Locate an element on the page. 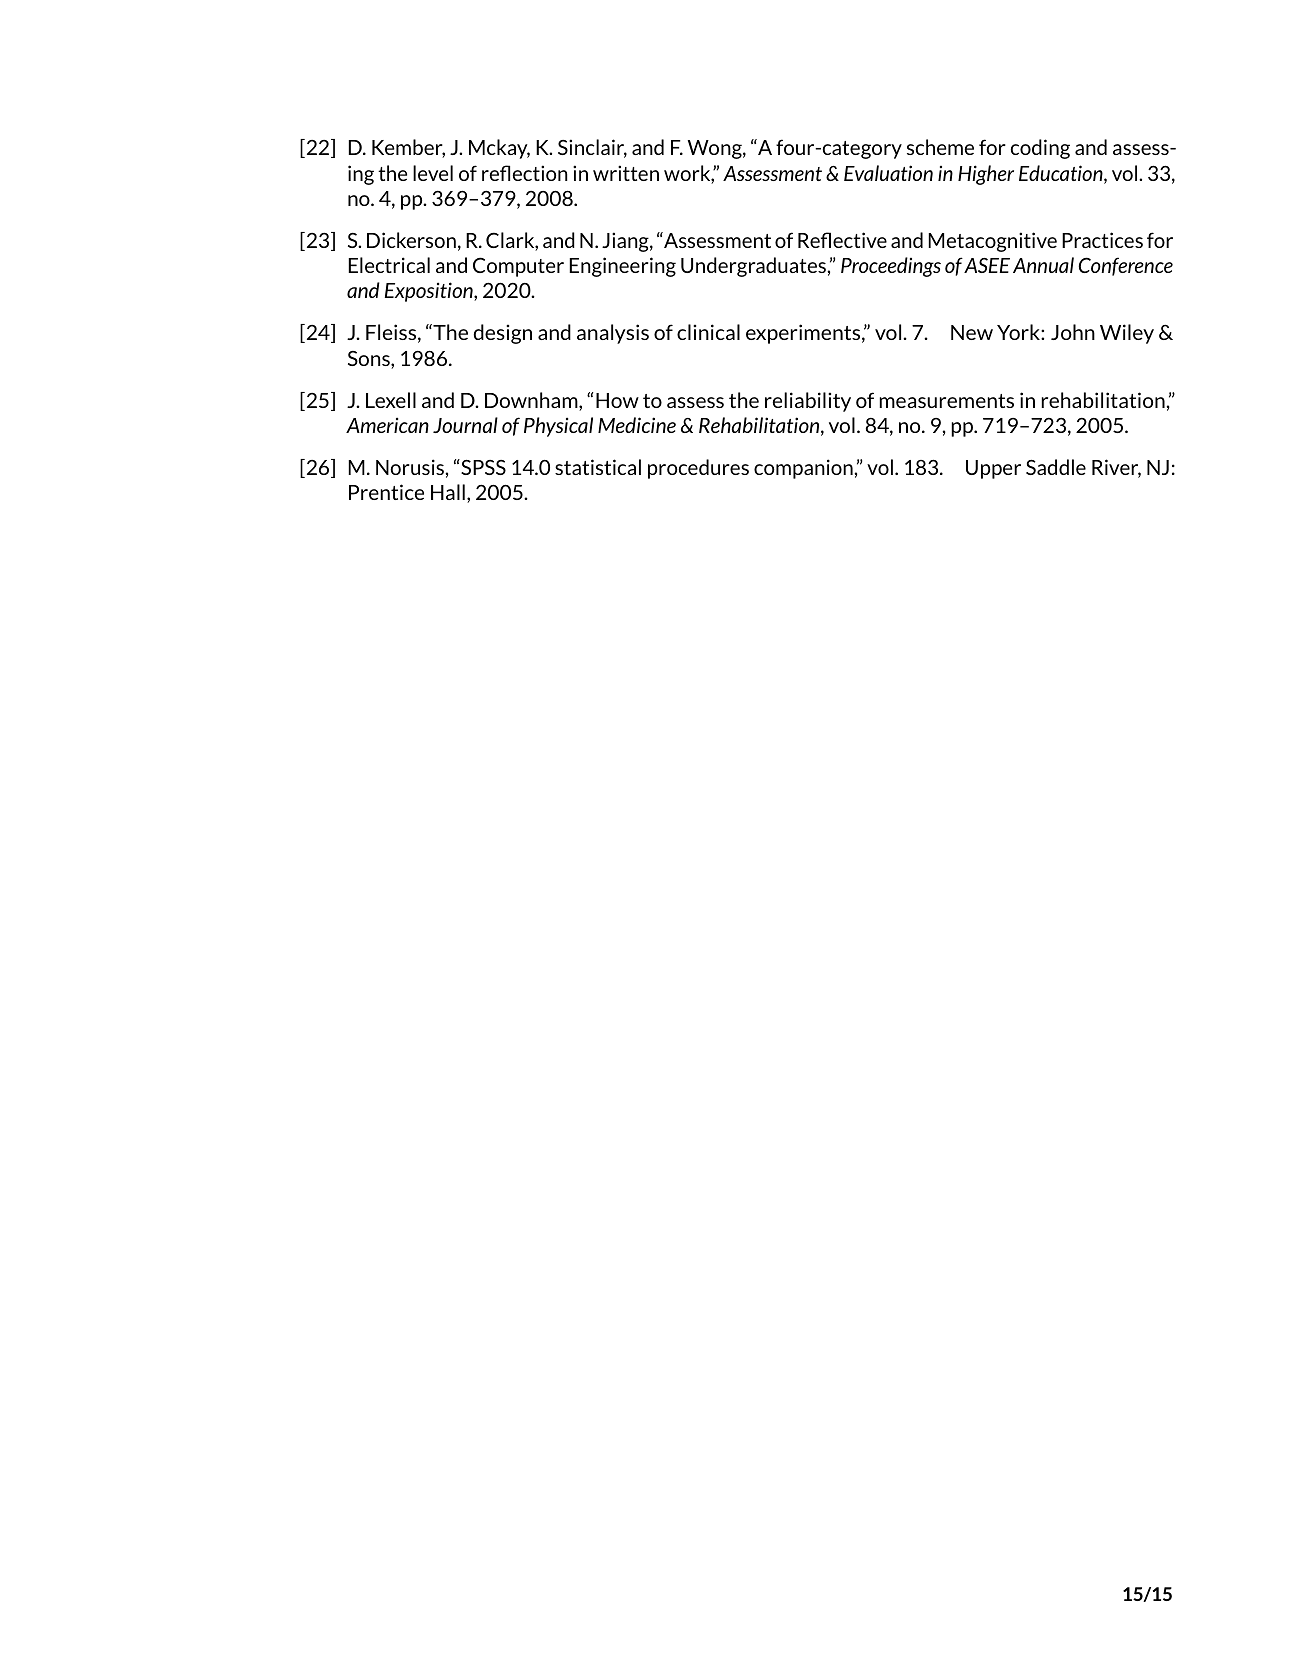 This image has width=1293, height=1673. procedures is located at coordinates (698, 469).
